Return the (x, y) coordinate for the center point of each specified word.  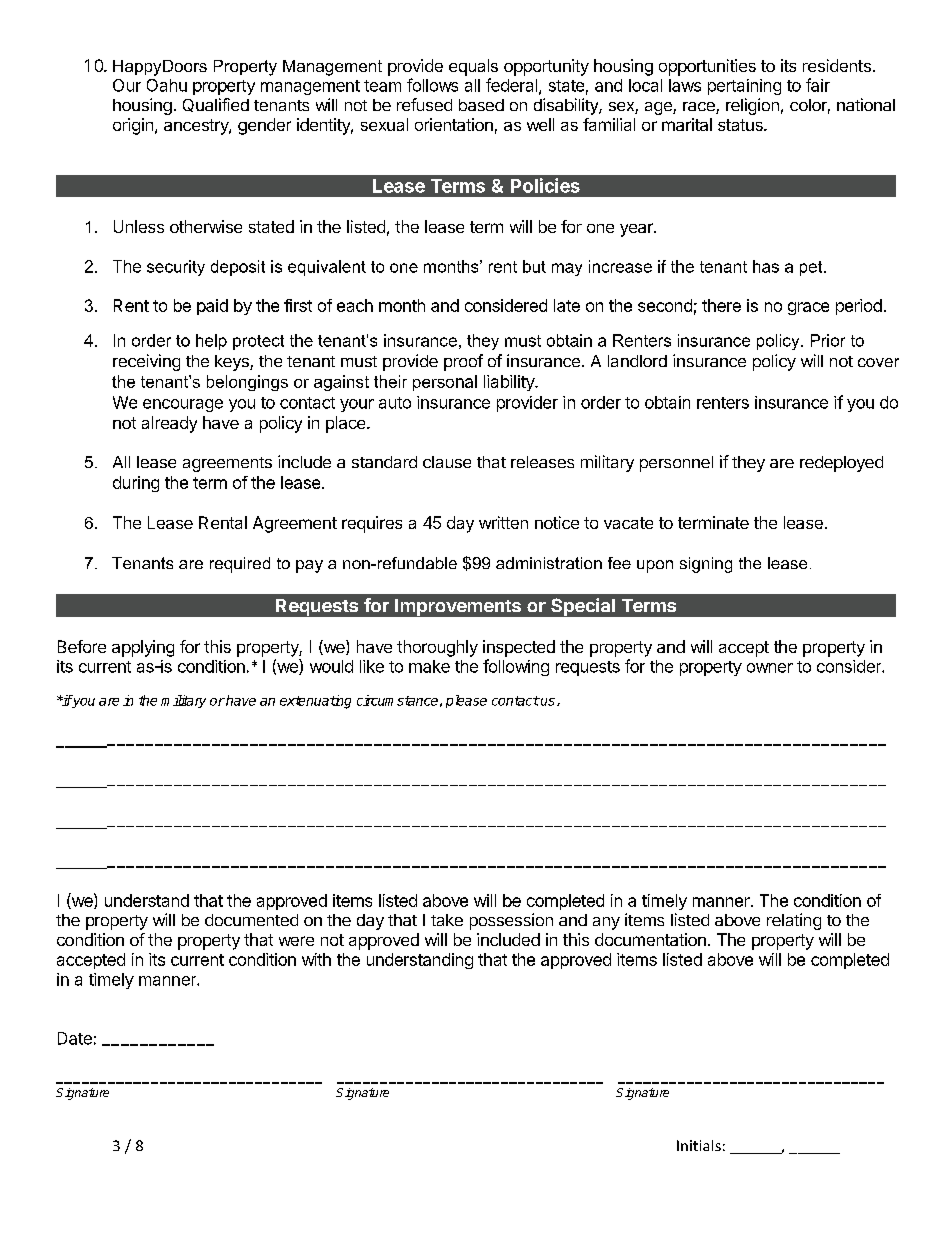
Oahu (167, 85)
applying (143, 648)
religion (752, 106)
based (481, 105)
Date (75, 1038)
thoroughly (437, 648)
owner (770, 668)
